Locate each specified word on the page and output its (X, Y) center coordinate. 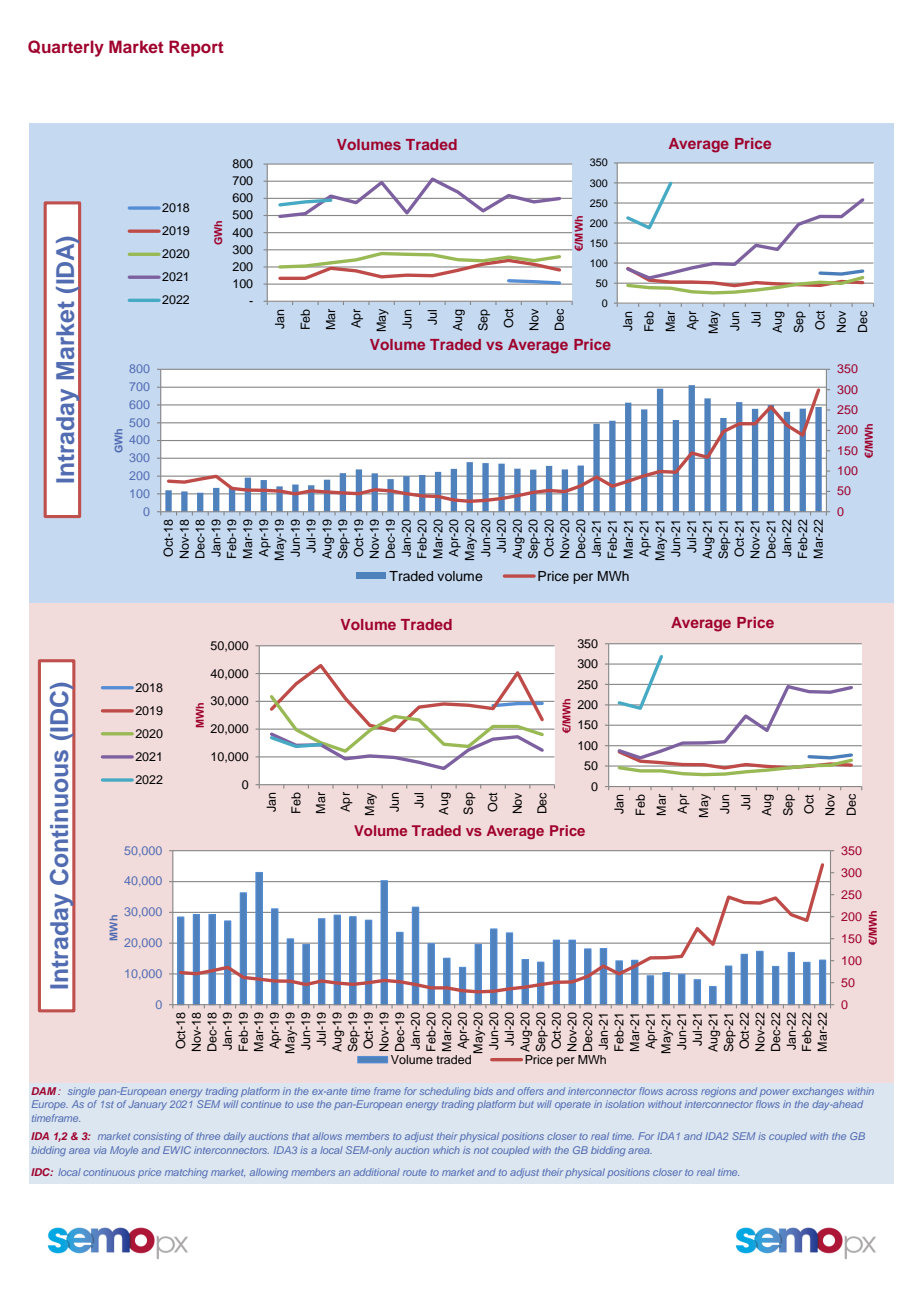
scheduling (444, 1092)
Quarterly (66, 48)
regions (718, 1092)
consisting (157, 1137)
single (81, 1092)
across (682, 1092)
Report (196, 48)
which (446, 1150)
